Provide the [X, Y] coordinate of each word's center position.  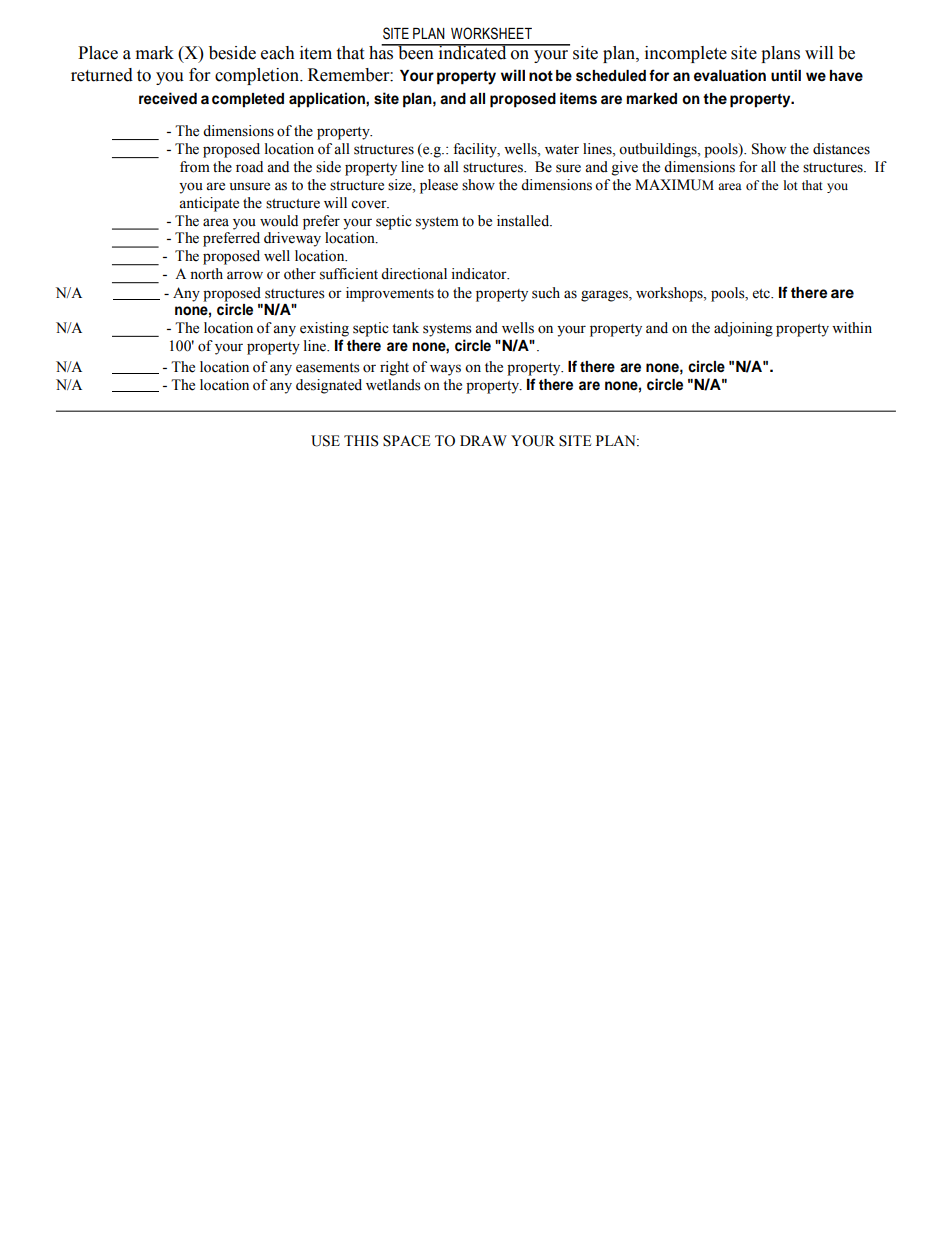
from [195, 167]
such [546, 293]
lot [791, 185]
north [206, 274]
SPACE [406, 441]
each [278, 53]
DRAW [483, 440]
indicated [472, 52]
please [439, 186]
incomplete [686, 54]
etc [762, 294]
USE [325, 441]
